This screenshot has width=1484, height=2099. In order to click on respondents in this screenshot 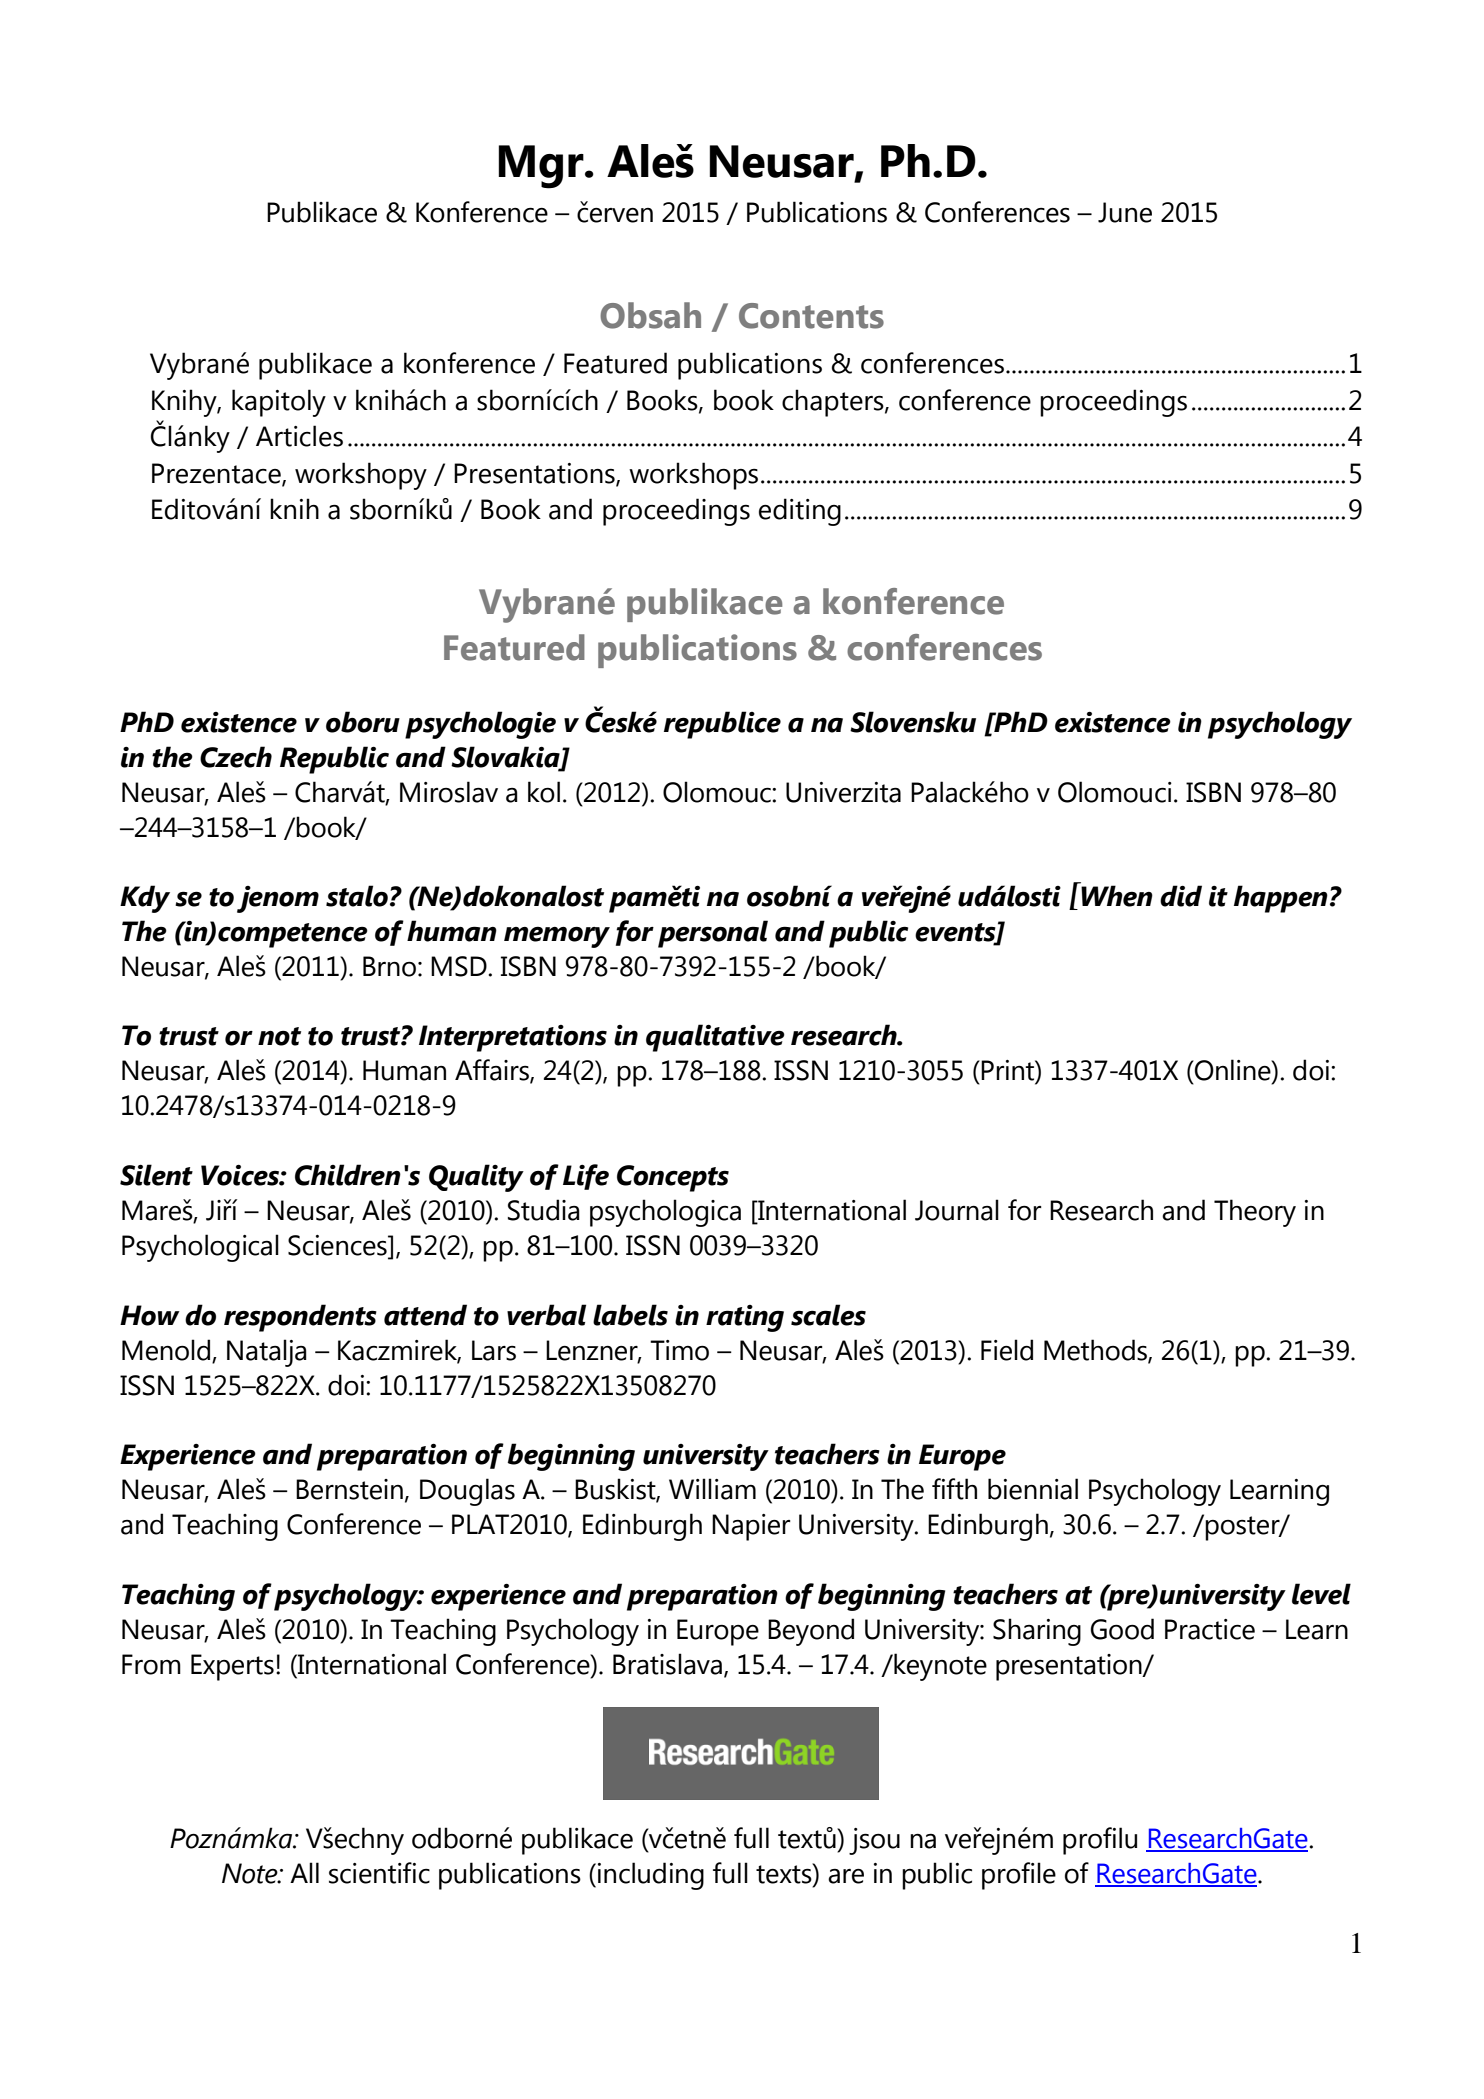, I will do `click(300, 1318)`.
